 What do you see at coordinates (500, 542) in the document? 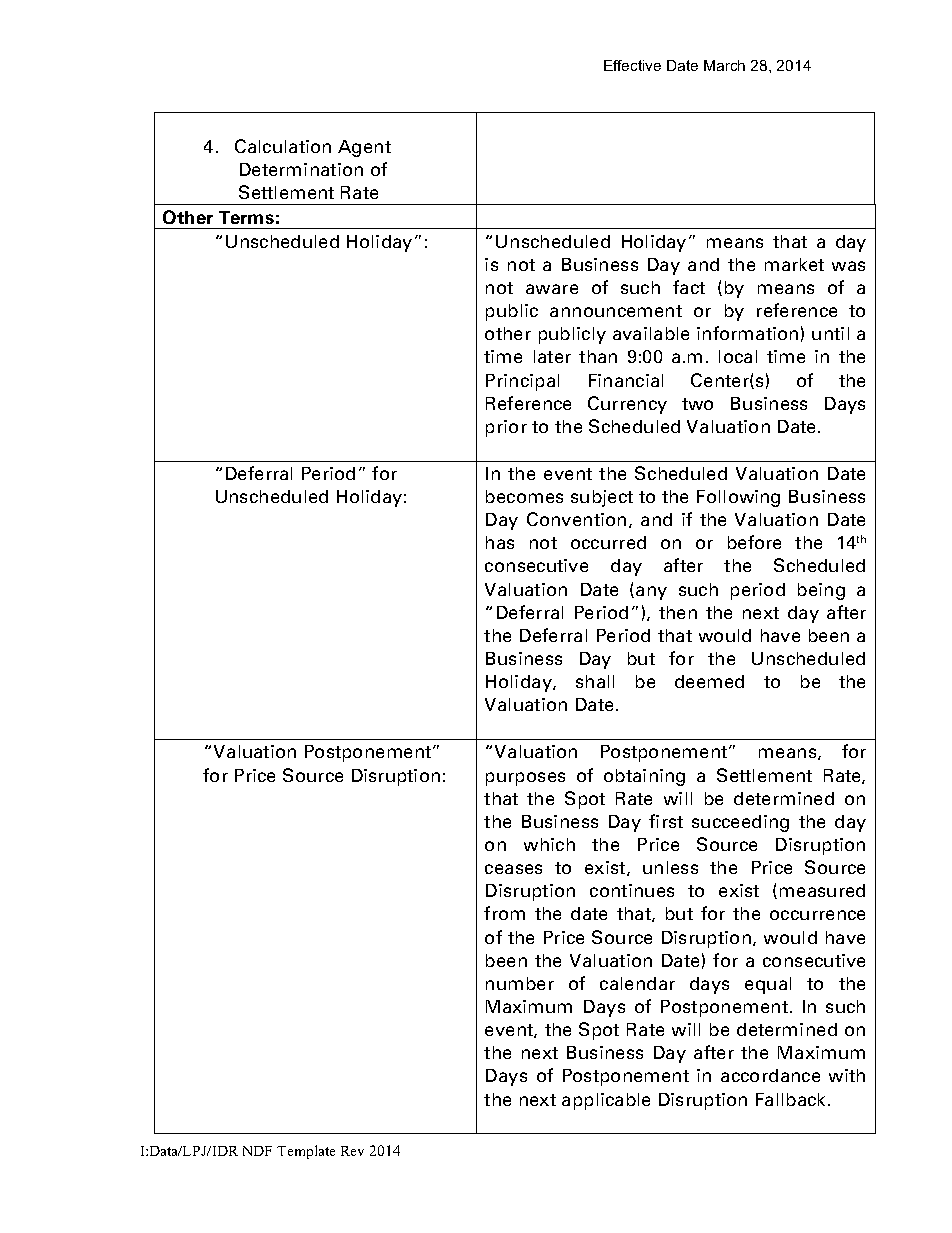
I see `has` at bounding box center [500, 542].
